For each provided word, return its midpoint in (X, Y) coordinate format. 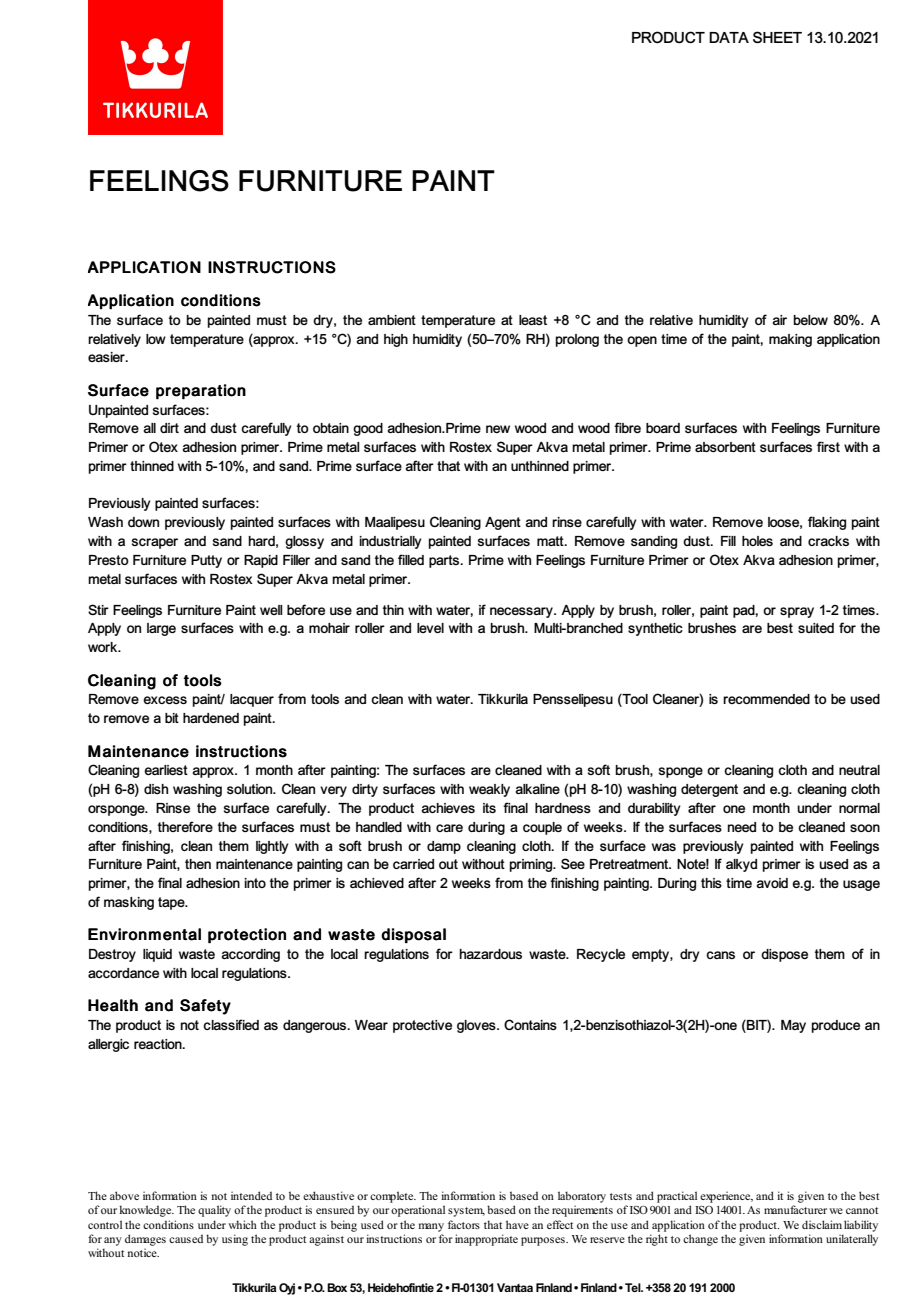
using (235, 1240)
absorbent (725, 447)
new (498, 429)
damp (444, 847)
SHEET (777, 37)
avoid (772, 883)
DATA (729, 37)
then (198, 864)
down (143, 522)
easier (107, 357)
